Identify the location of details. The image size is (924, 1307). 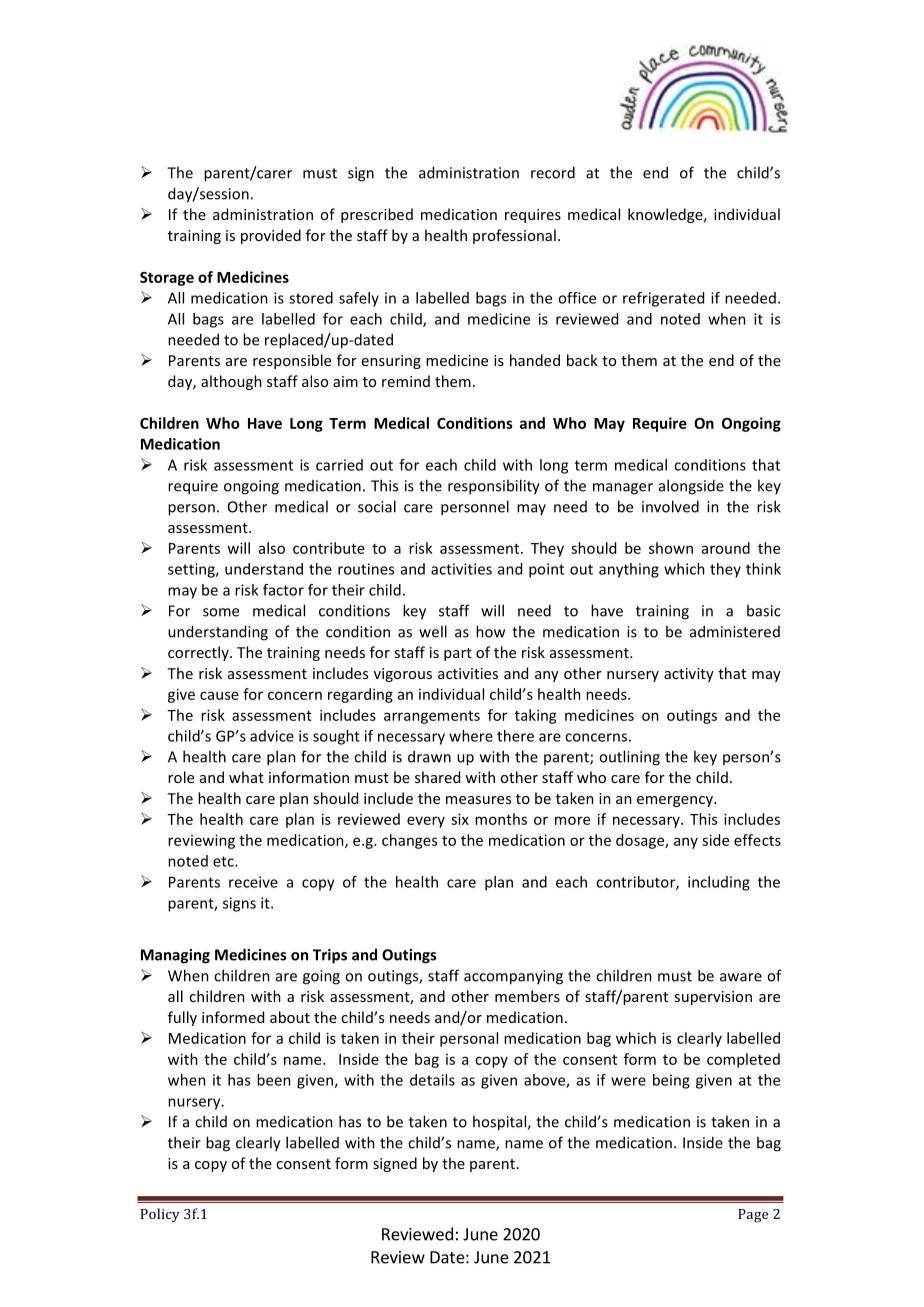
(432, 1080).
